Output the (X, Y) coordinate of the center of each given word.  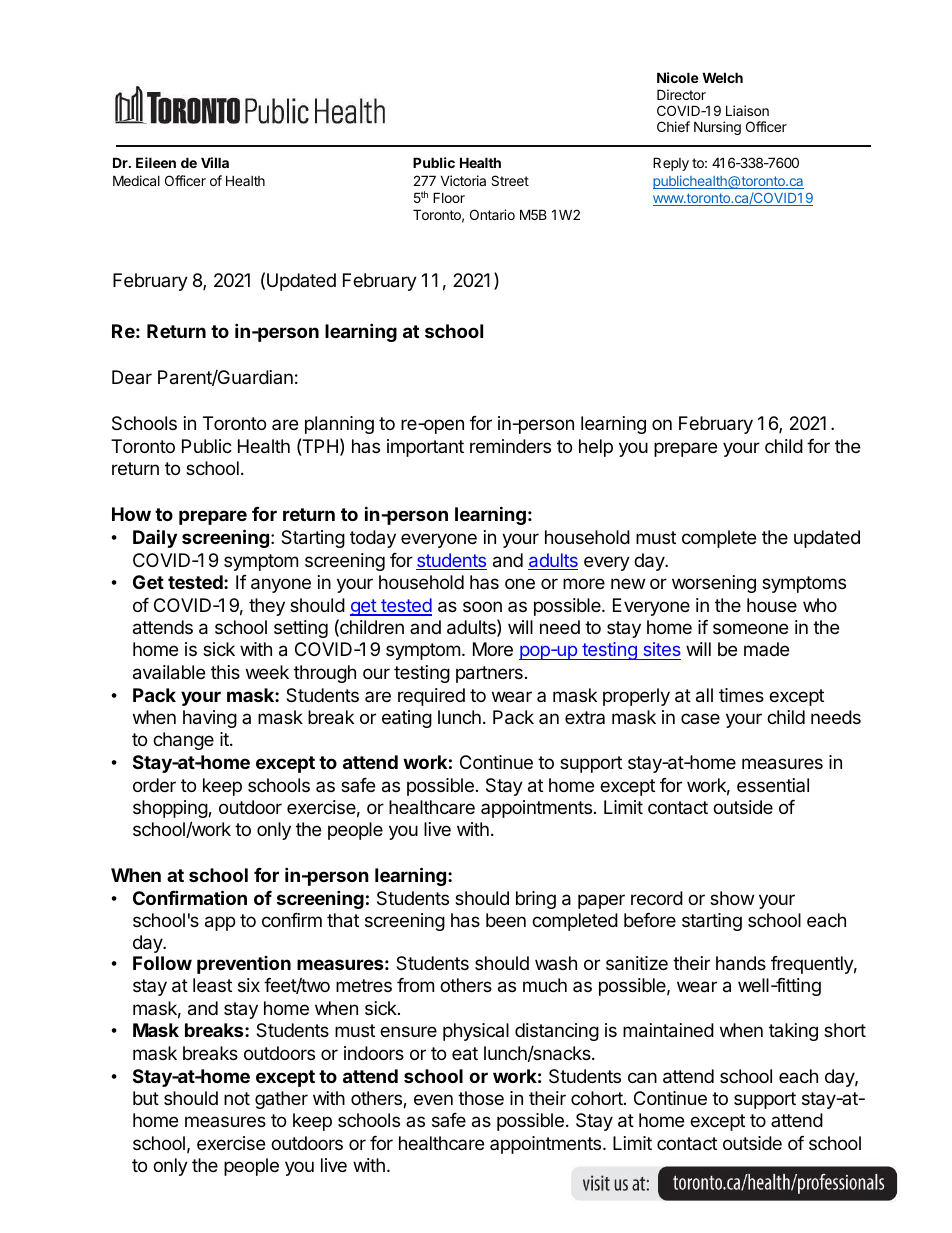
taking (793, 1032)
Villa (215, 162)
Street (510, 180)
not (237, 1098)
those (481, 1098)
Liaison (747, 110)
